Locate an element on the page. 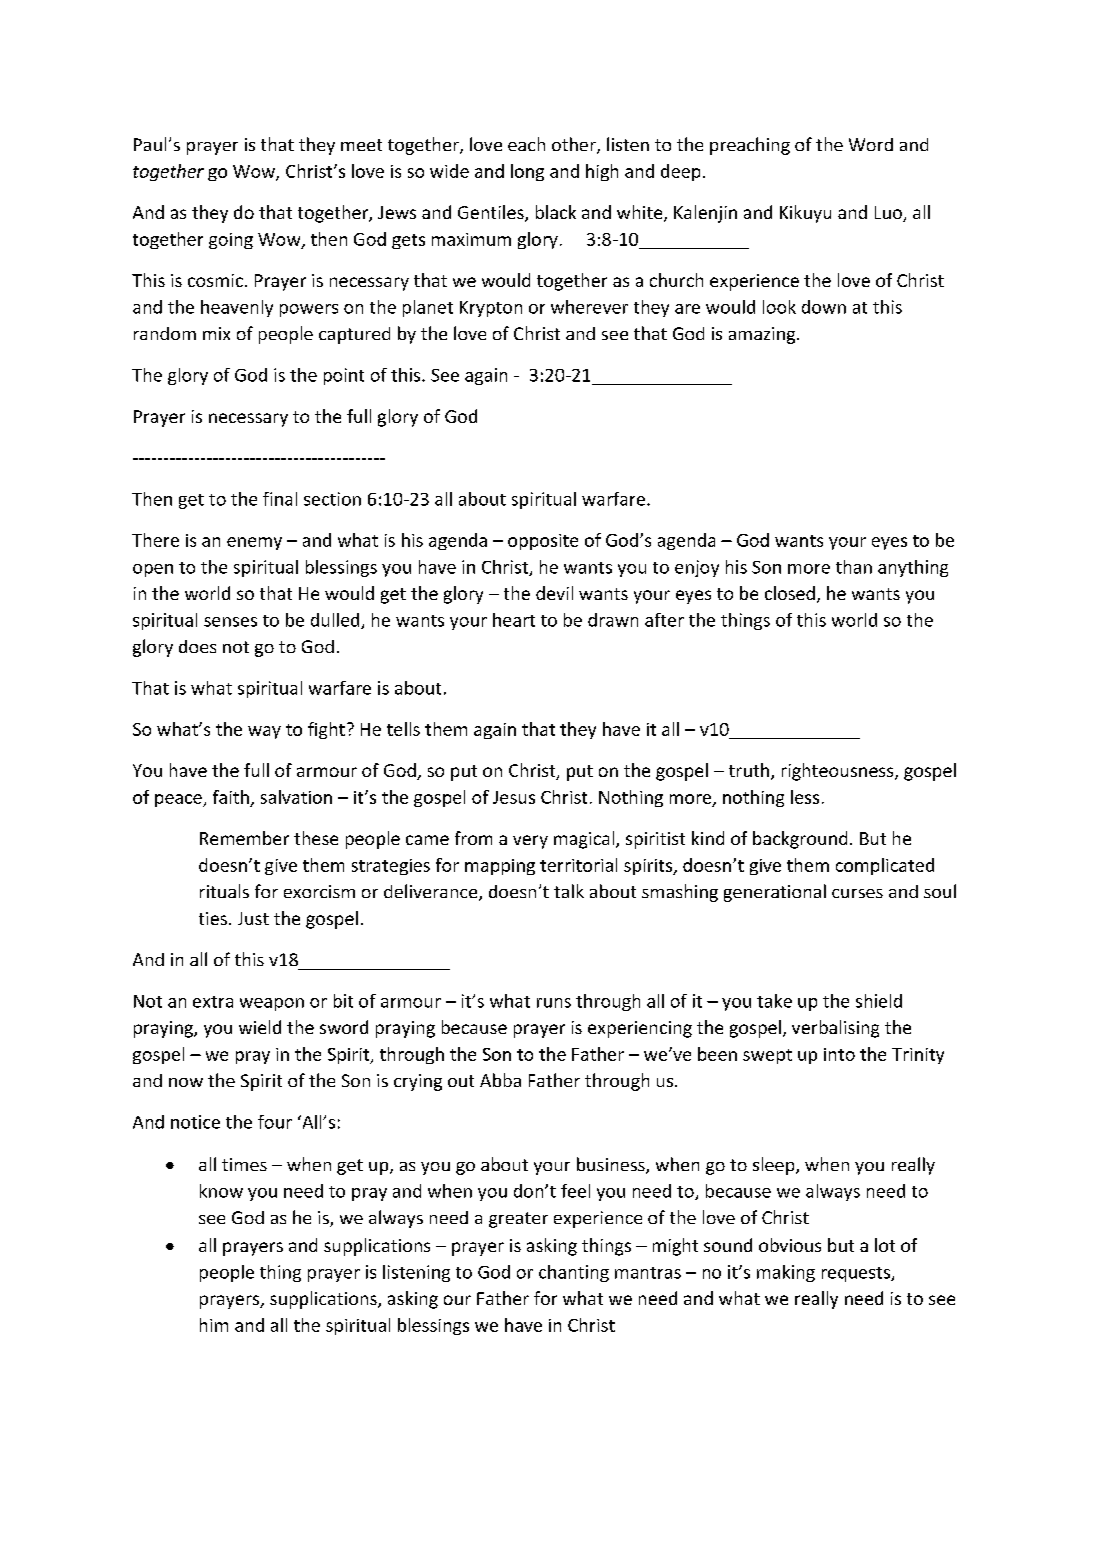  fight is located at coordinates (326, 730).
